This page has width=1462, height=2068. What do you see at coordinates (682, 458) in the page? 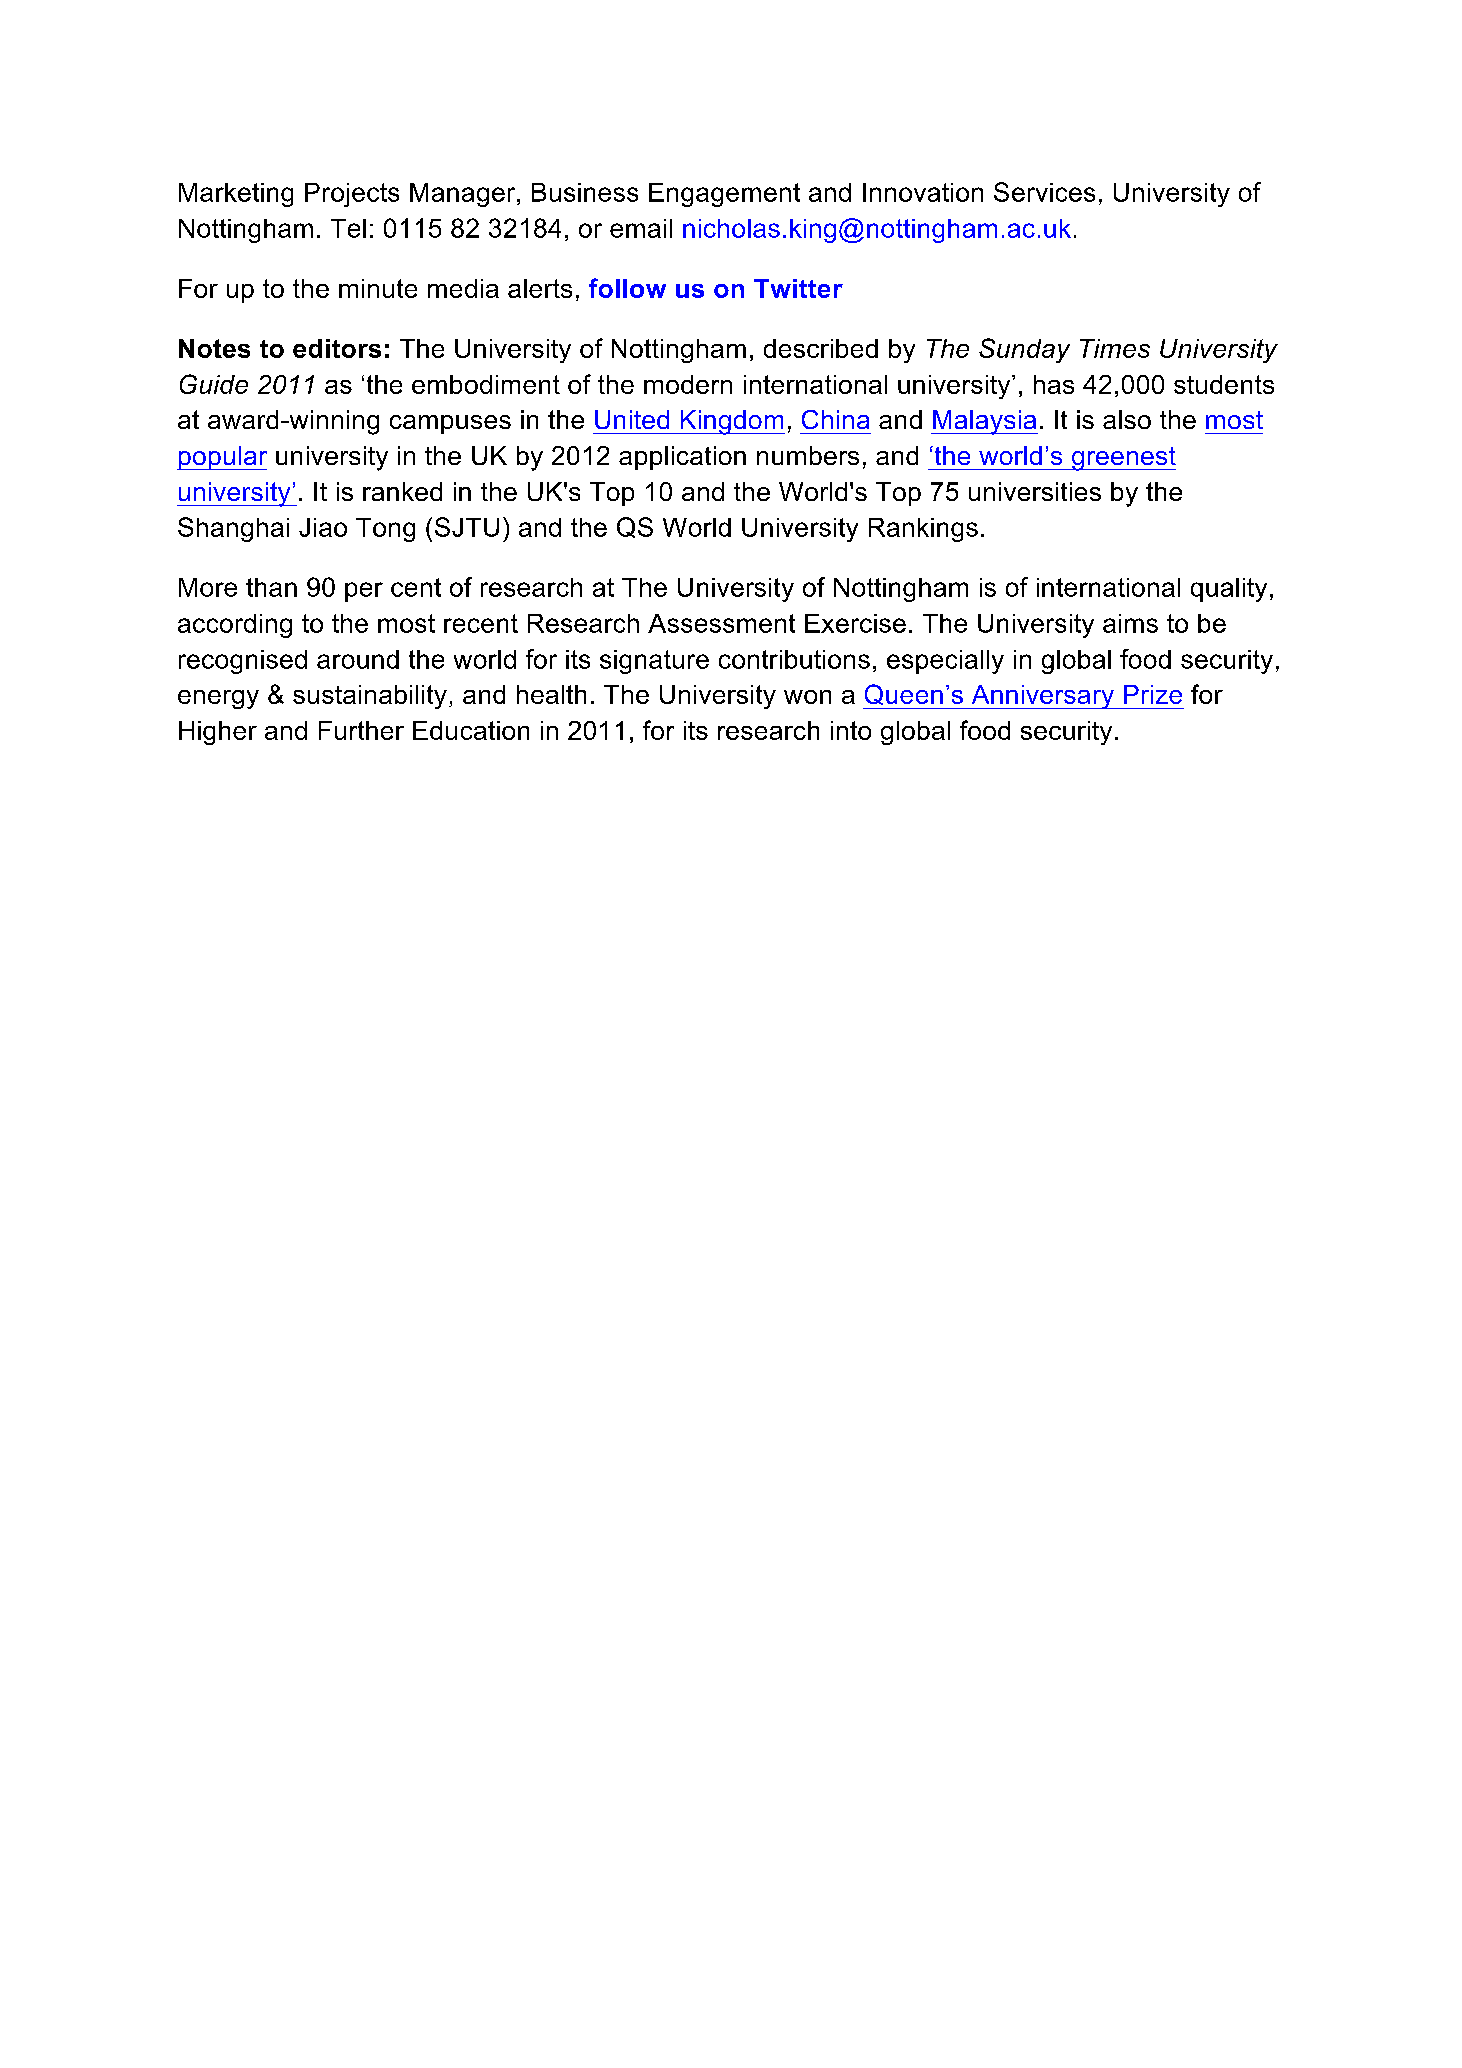
I see `application` at bounding box center [682, 458].
